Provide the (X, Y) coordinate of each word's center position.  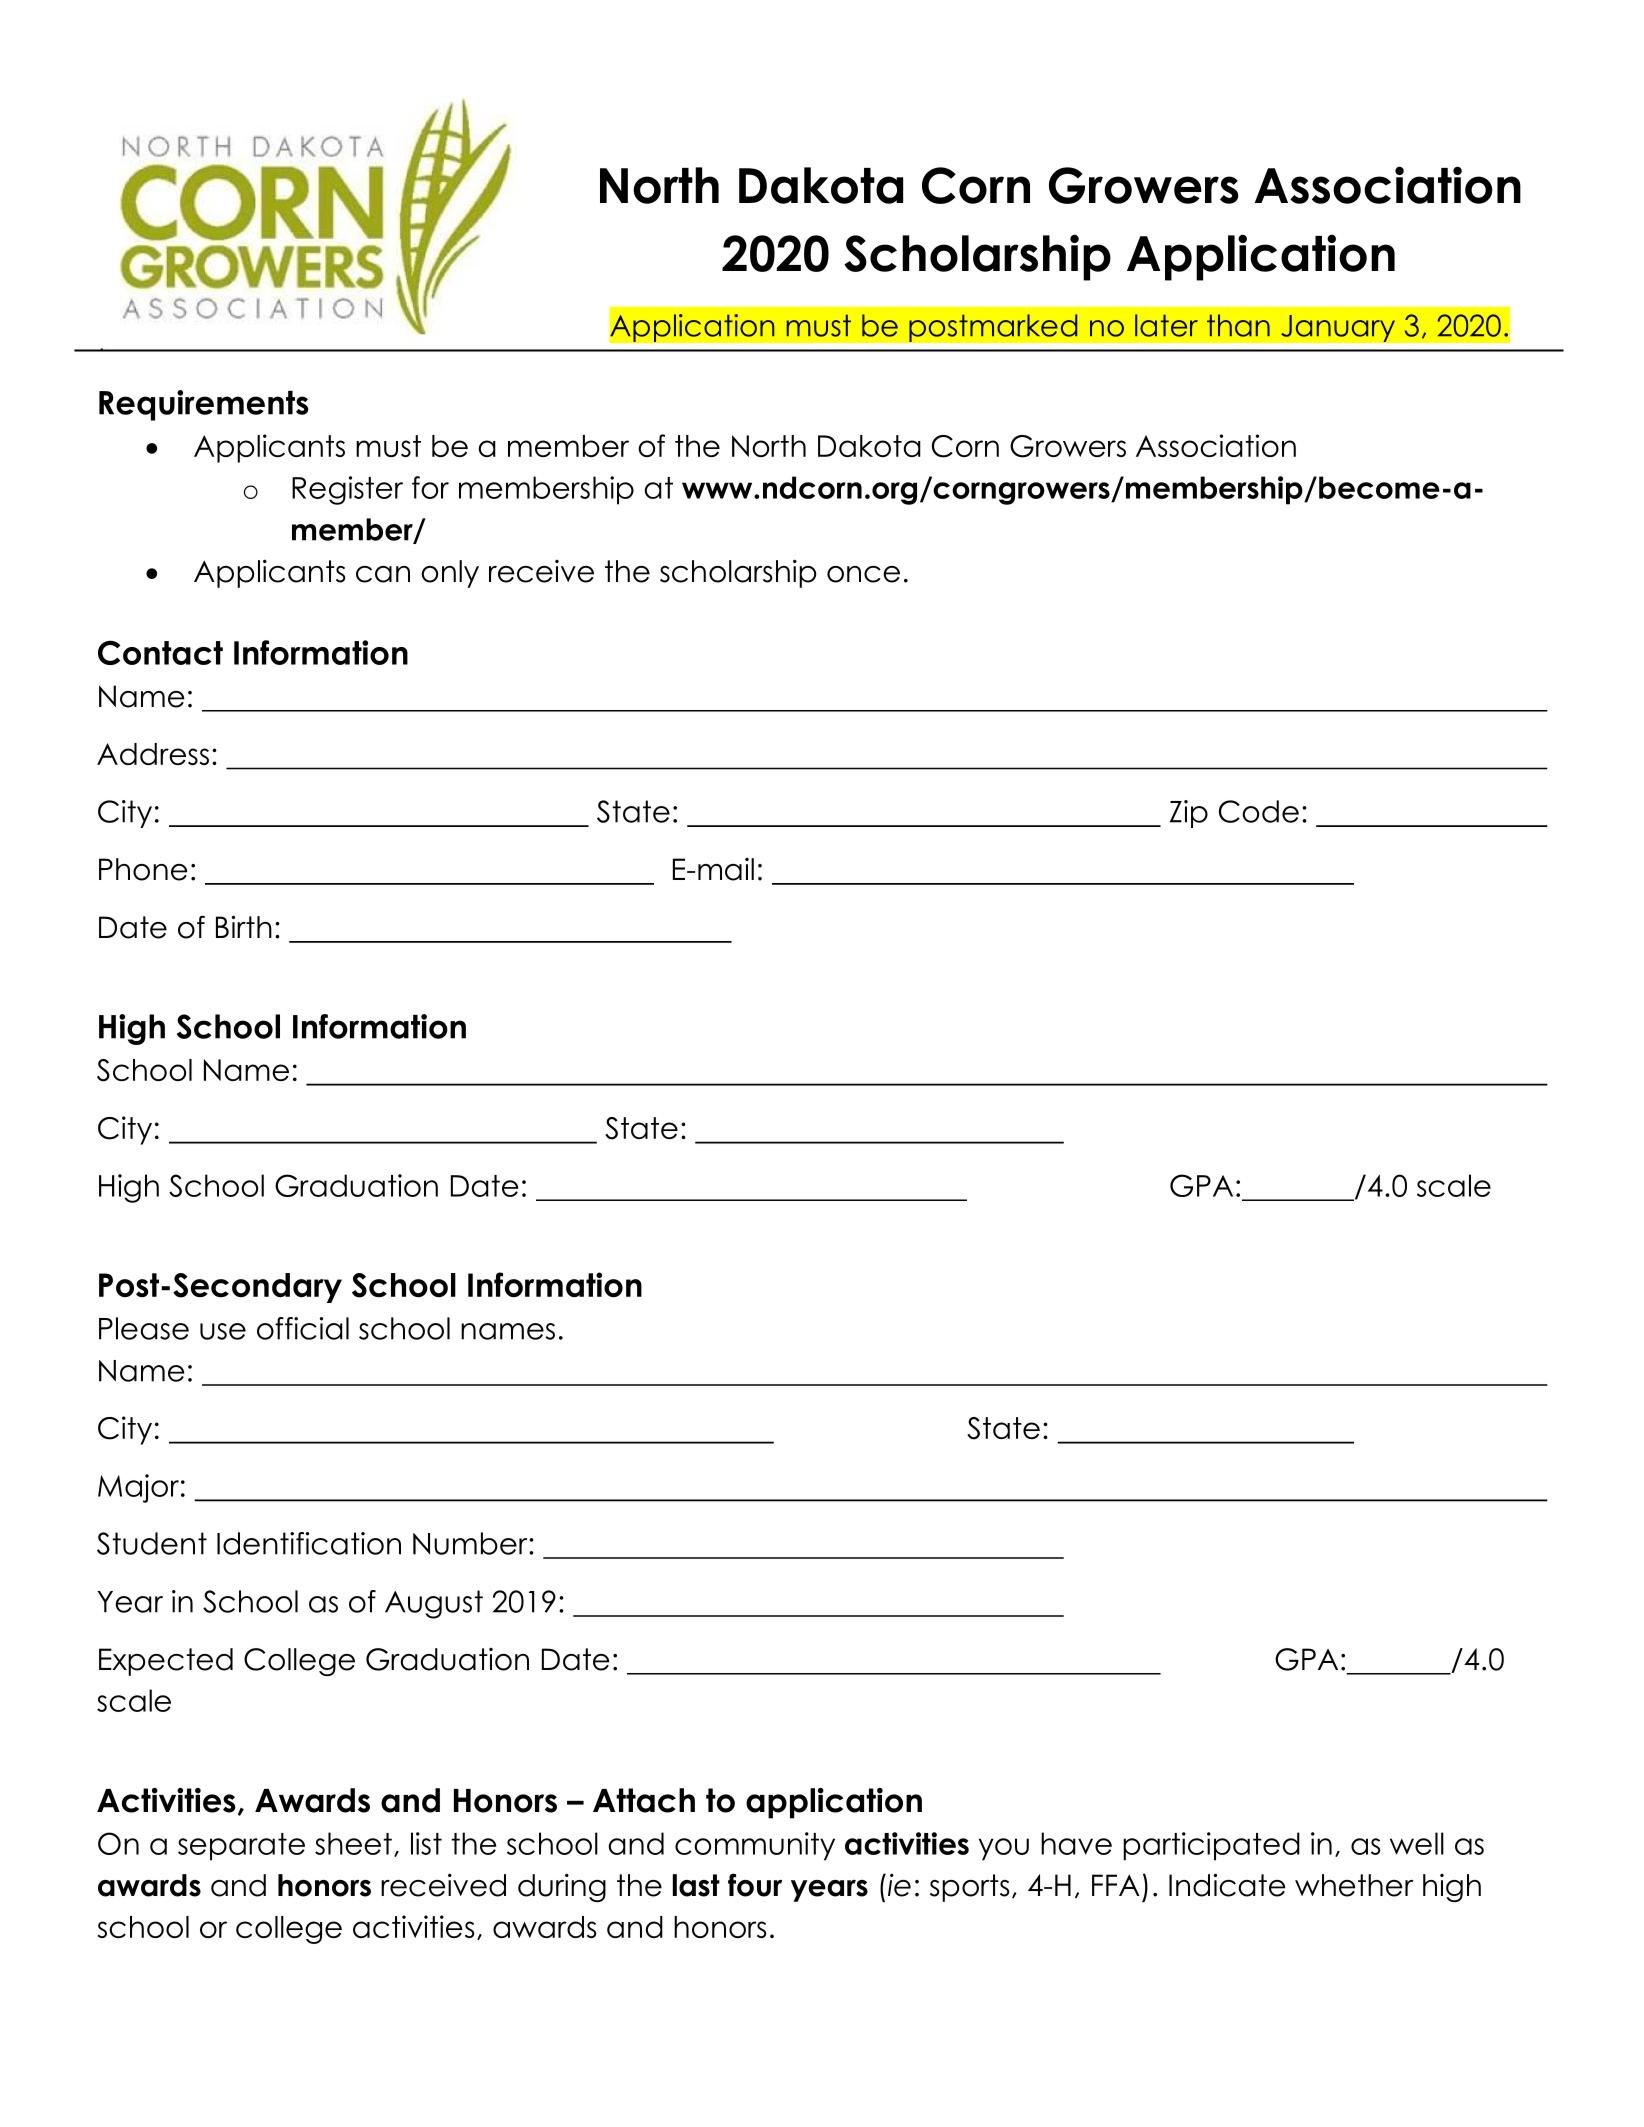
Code (1259, 811)
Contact (160, 652)
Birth (244, 926)
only (450, 574)
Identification (309, 1543)
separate (241, 1847)
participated (1211, 1846)
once (863, 574)
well (1417, 1843)
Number (471, 1543)
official (303, 1328)
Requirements (204, 405)
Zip (1189, 814)
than (1238, 325)
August (434, 1604)
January (1338, 328)
